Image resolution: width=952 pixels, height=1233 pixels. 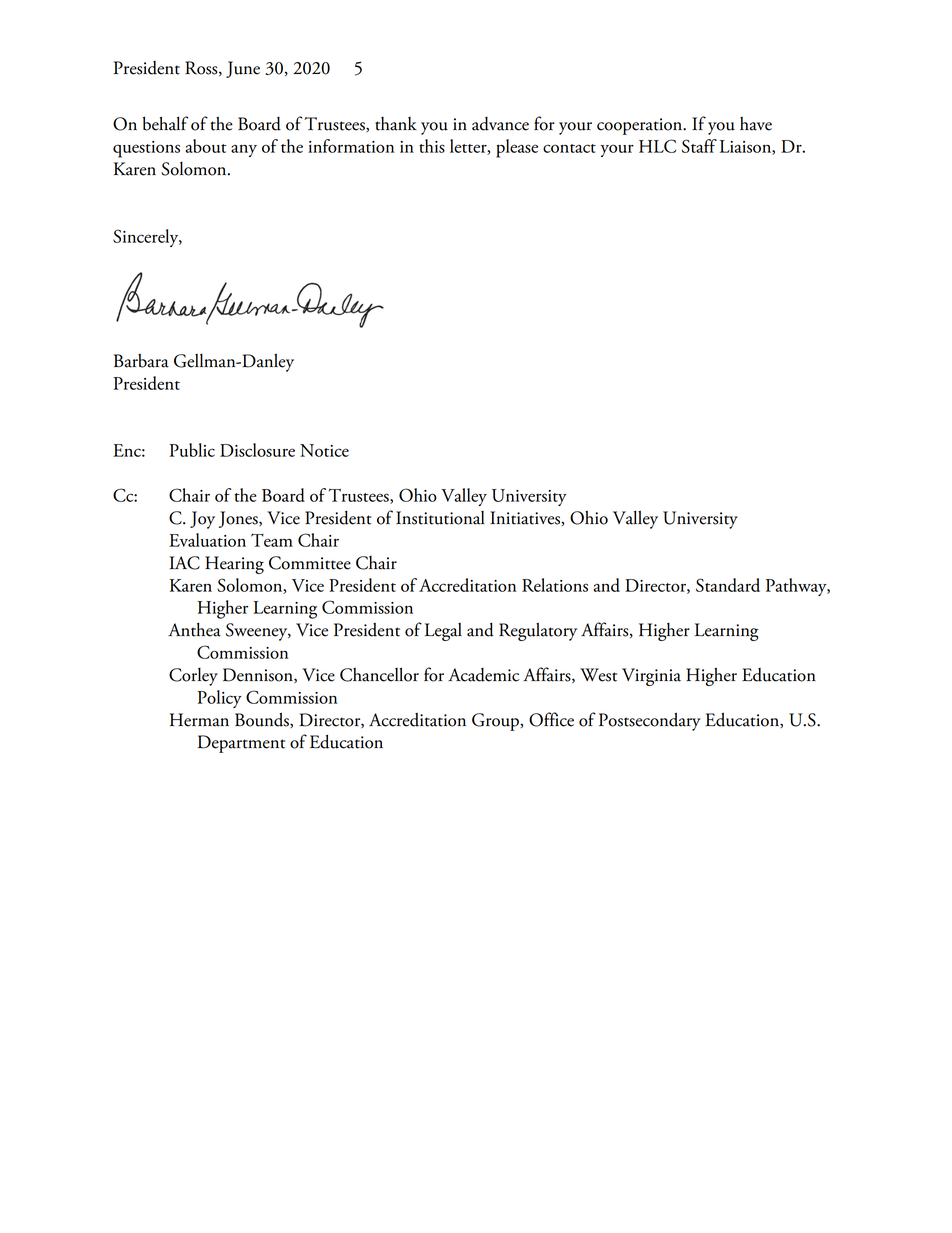 I want to click on advance, so click(x=500, y=124).
